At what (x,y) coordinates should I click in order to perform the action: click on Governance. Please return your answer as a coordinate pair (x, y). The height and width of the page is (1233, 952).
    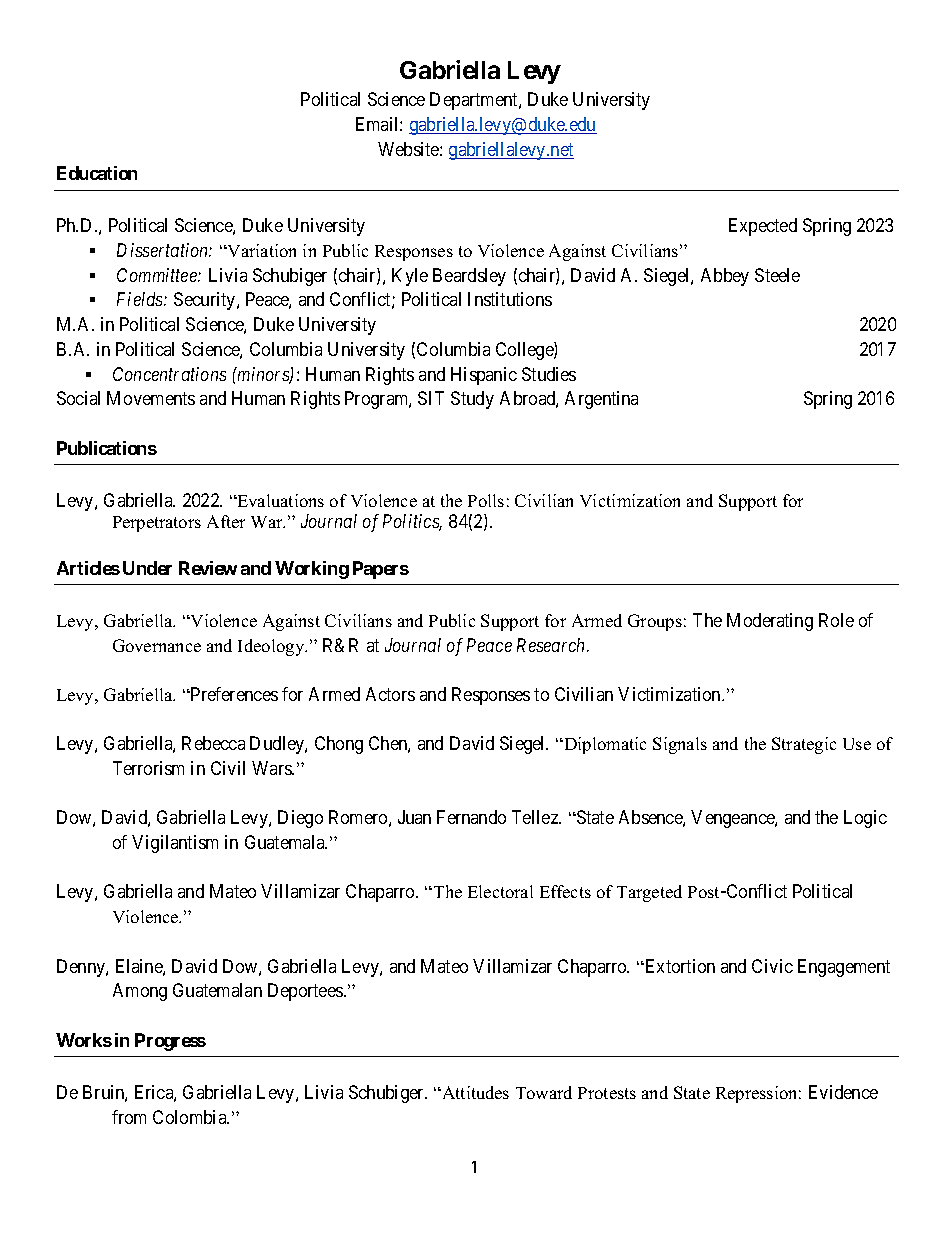
    Looking at the image, I should click on (157, 645).
